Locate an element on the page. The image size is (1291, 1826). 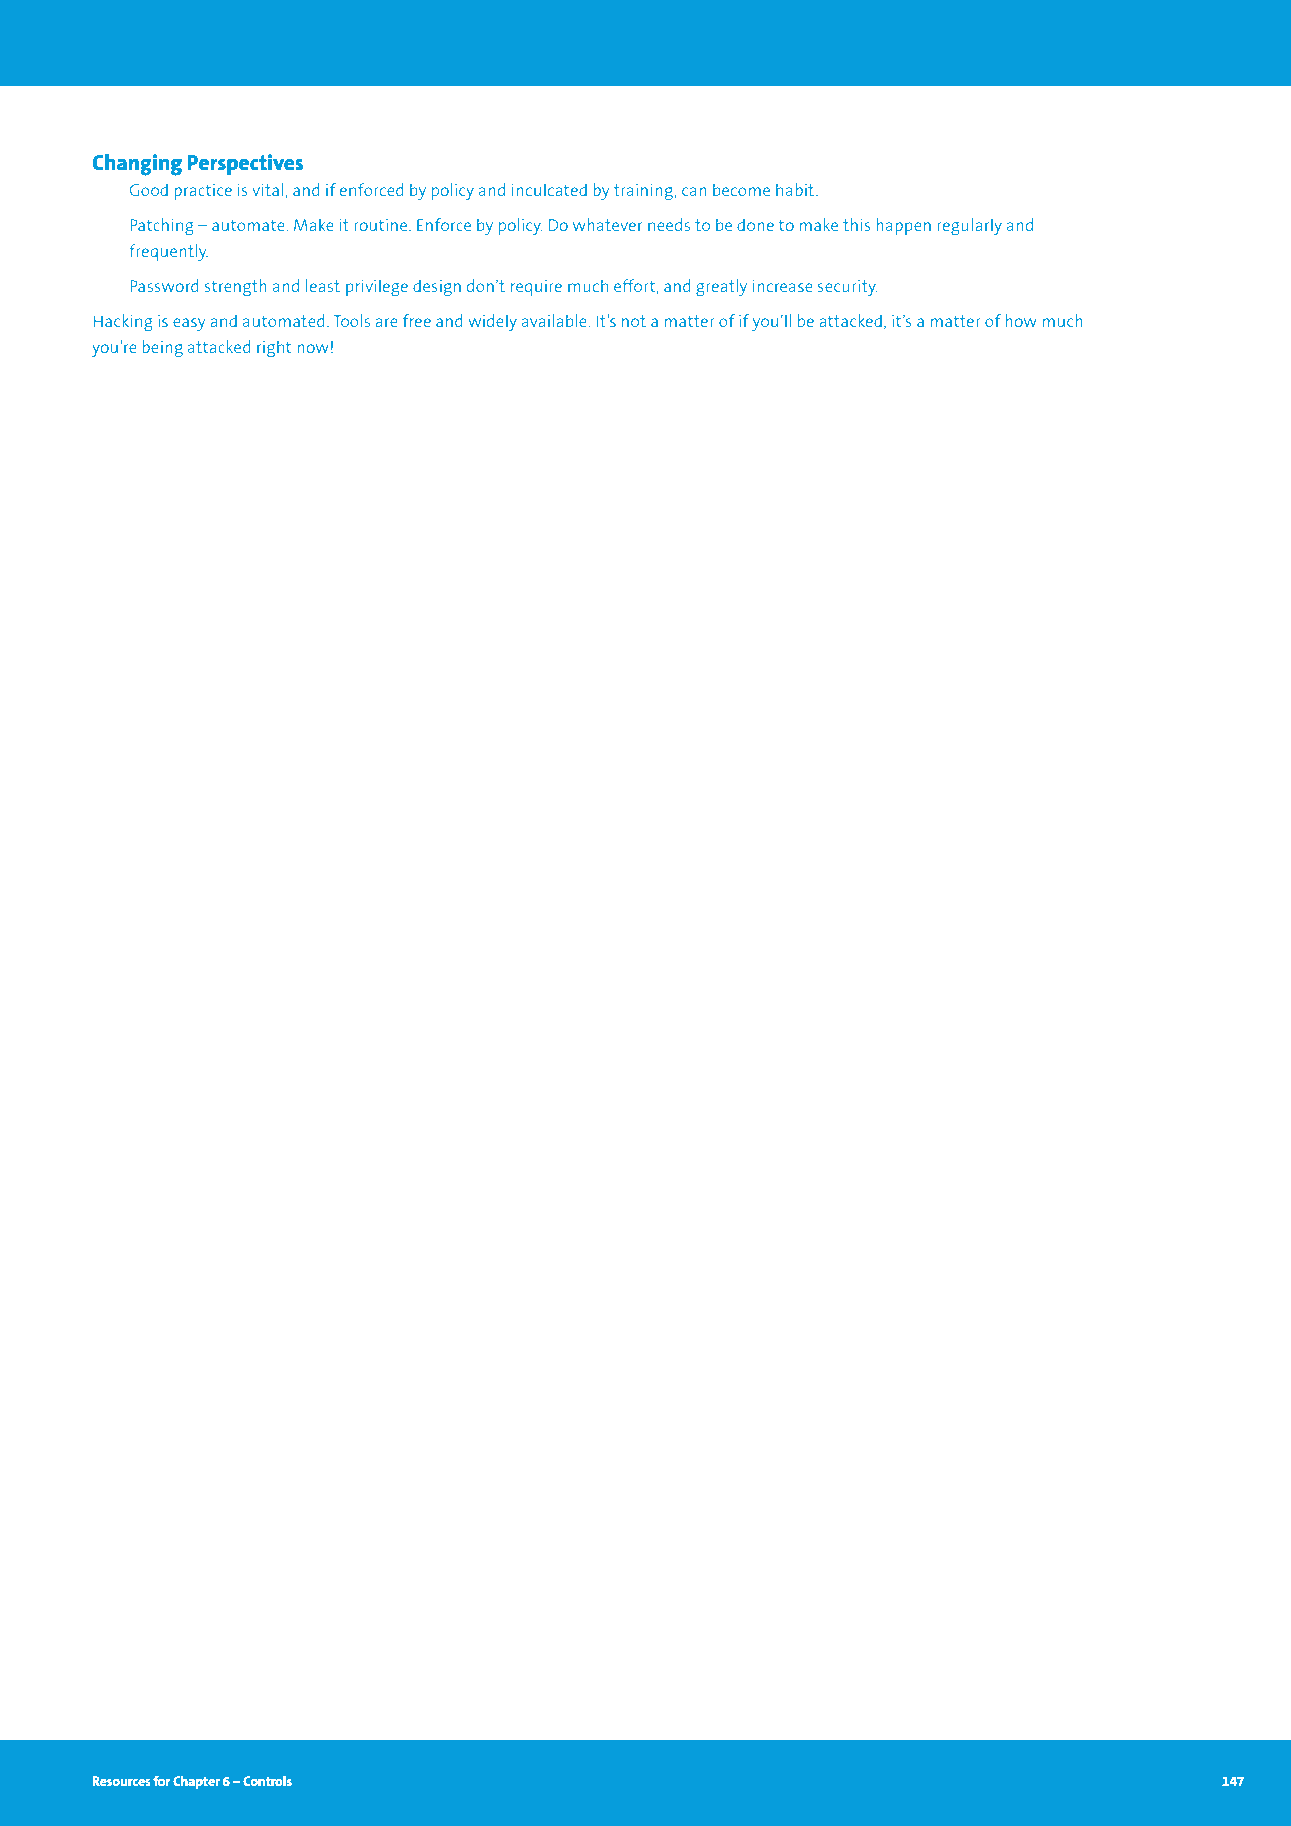
increase is located at coordinates (782, 285).
